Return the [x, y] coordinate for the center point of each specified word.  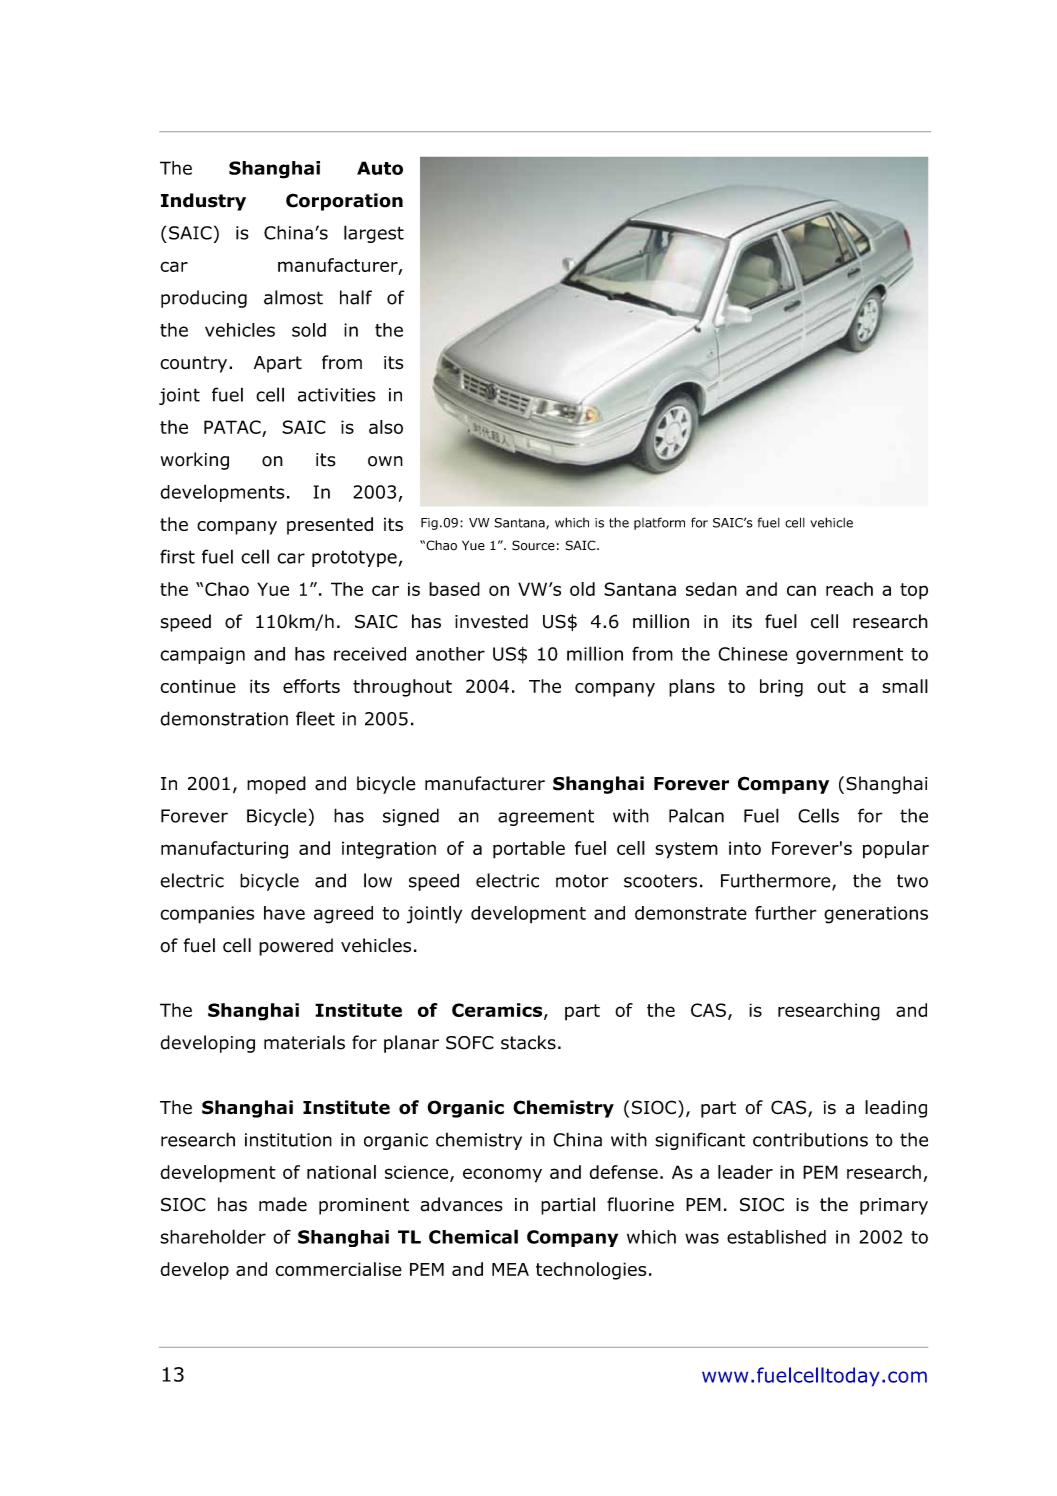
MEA [510, 1269]
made [283, 1204]
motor [582, 881]
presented [330, 526]
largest [374, 234]
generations [876, 915]
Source [533, 545]
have [284, 913]
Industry [203, 202]
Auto [380, 168]
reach [849, 589]
